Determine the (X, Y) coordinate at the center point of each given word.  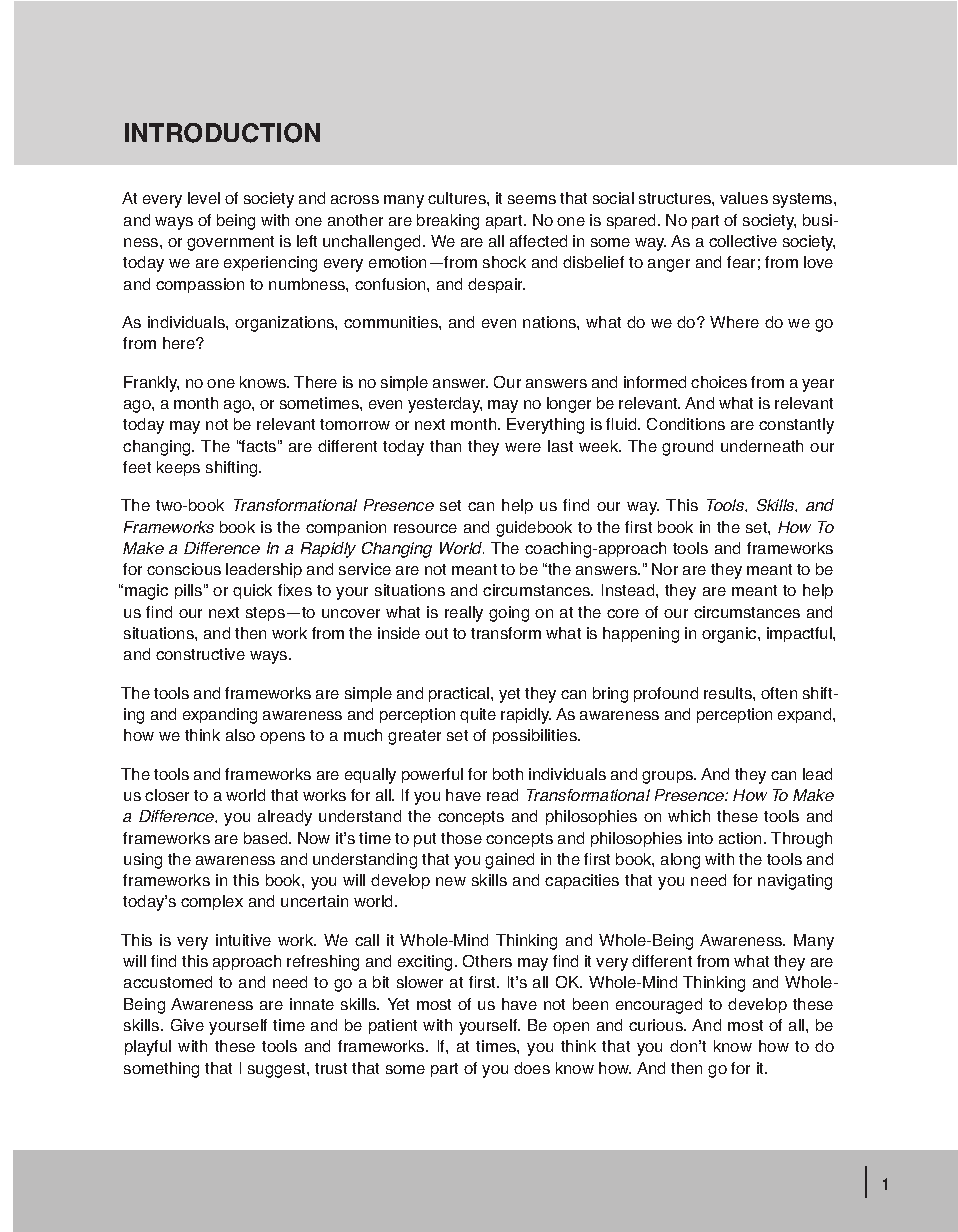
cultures (458, 198)
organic (730, 635)
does (532, 1068)
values (744, 198)
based (267, 838)
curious (657, 1025)
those (461, 838)
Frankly (151, 384)
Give (187, 1025)
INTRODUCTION (222, 133)
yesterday (445, 405)
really (464, 614)
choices (719, 382)
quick (252, 591)
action (742, 838)
